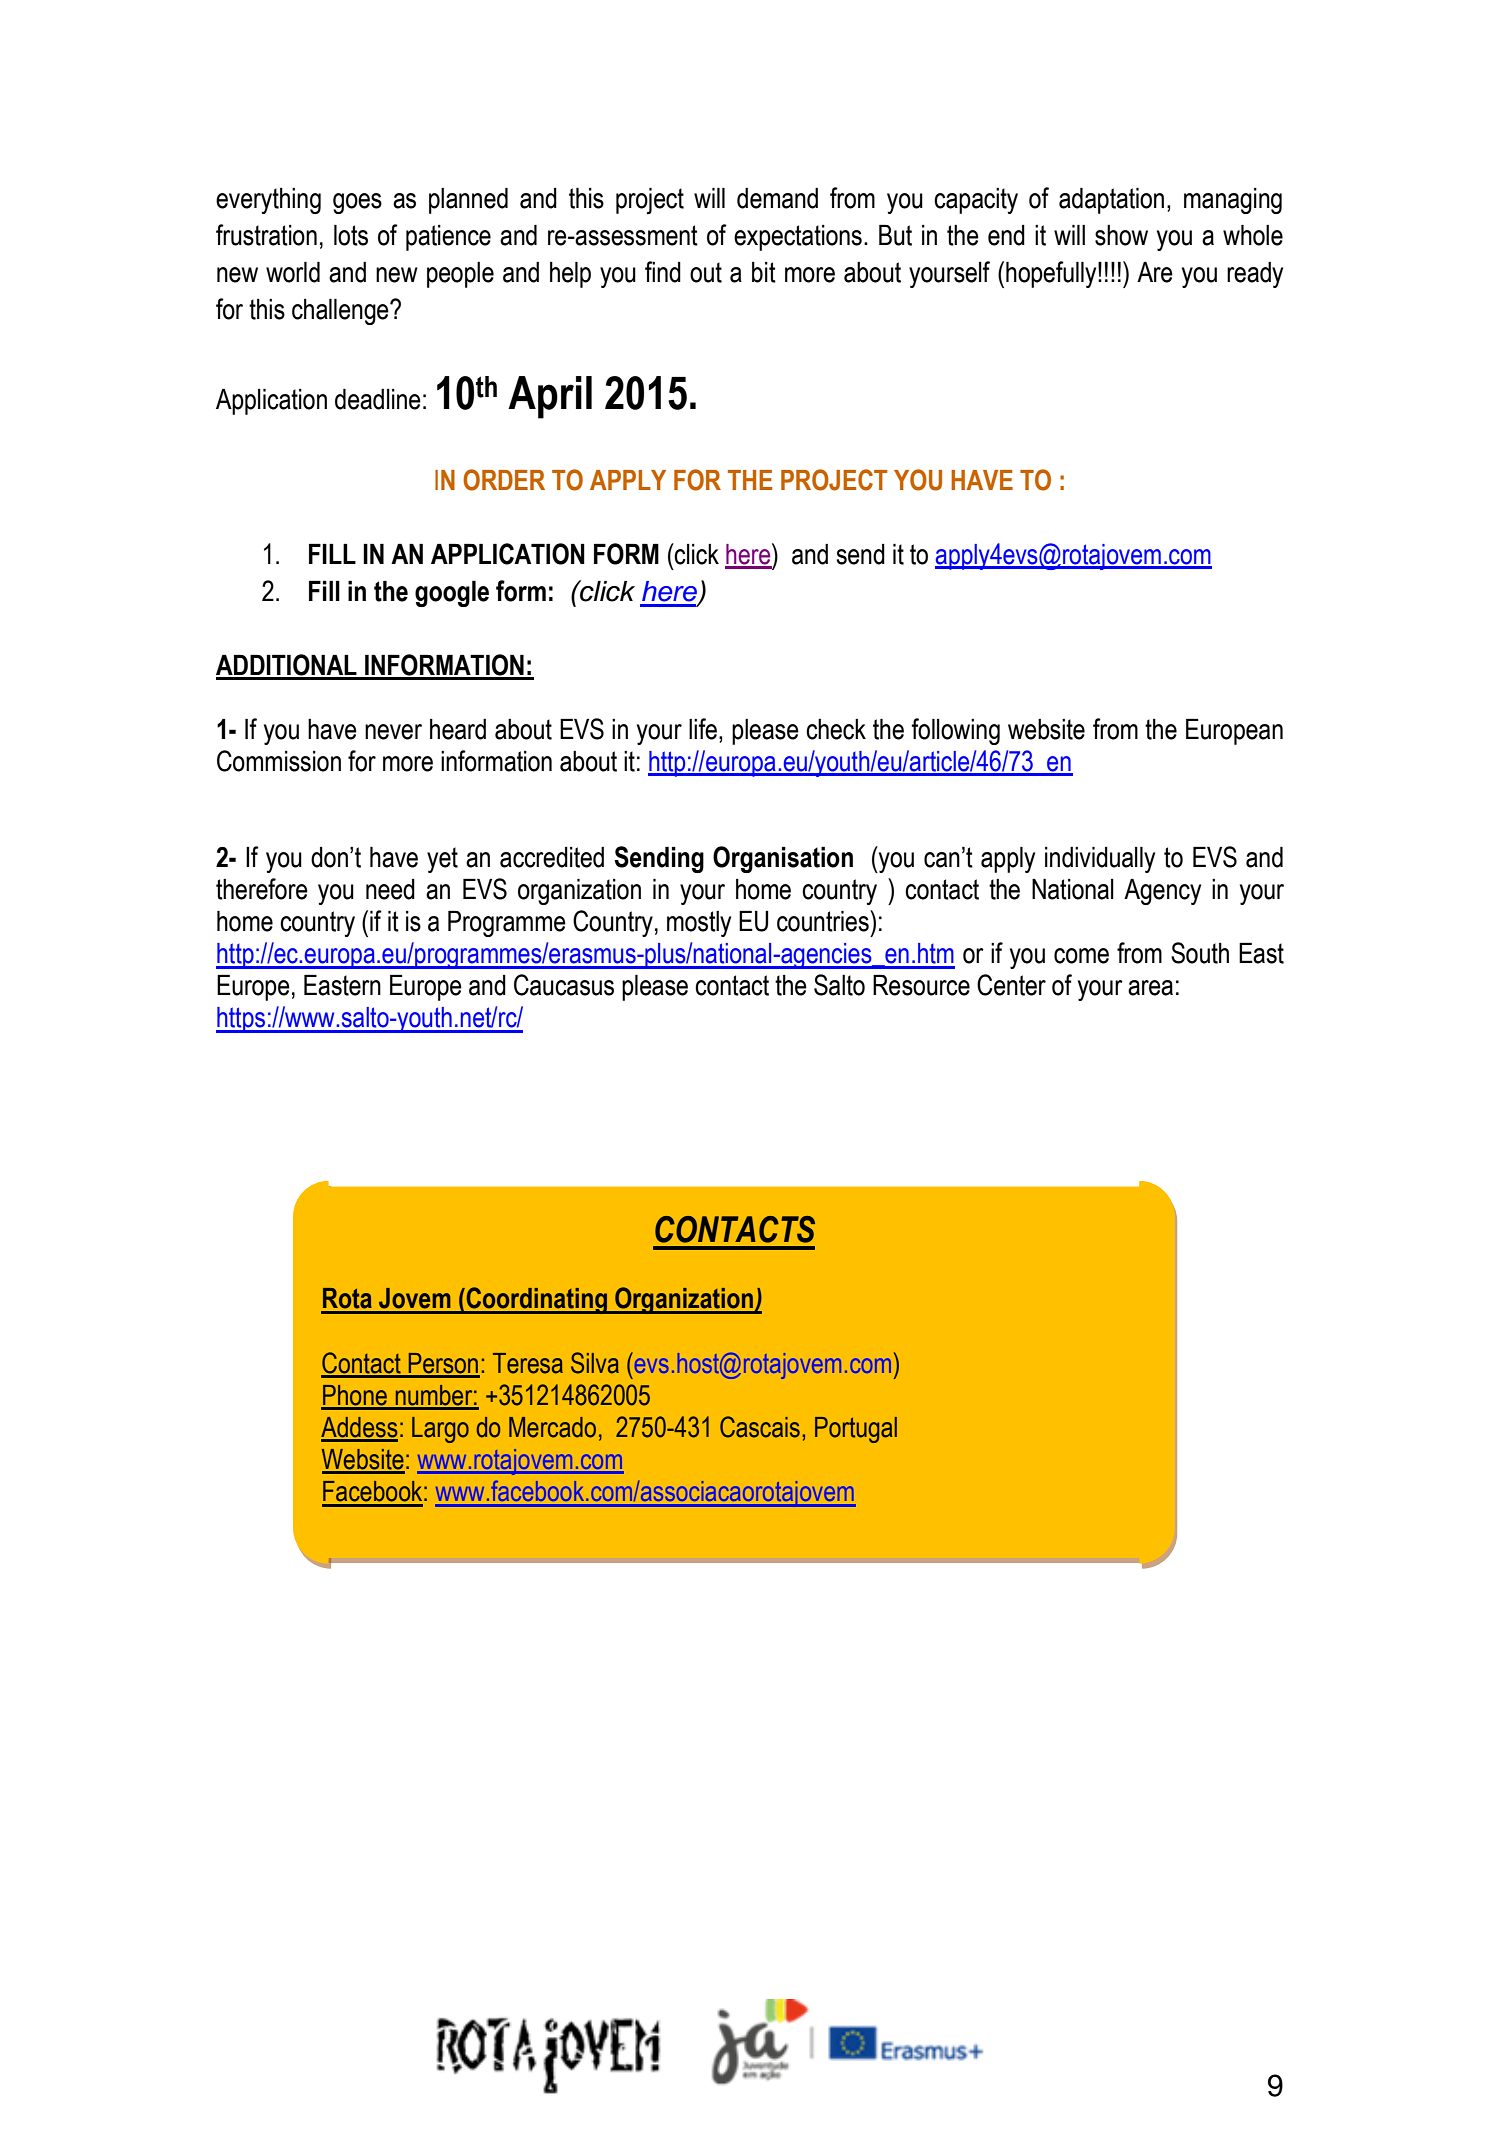 The height and width of the page is (2138, 1512). Describe the element at coordinates (1121, 235) in the page. I see `show` at that location.
